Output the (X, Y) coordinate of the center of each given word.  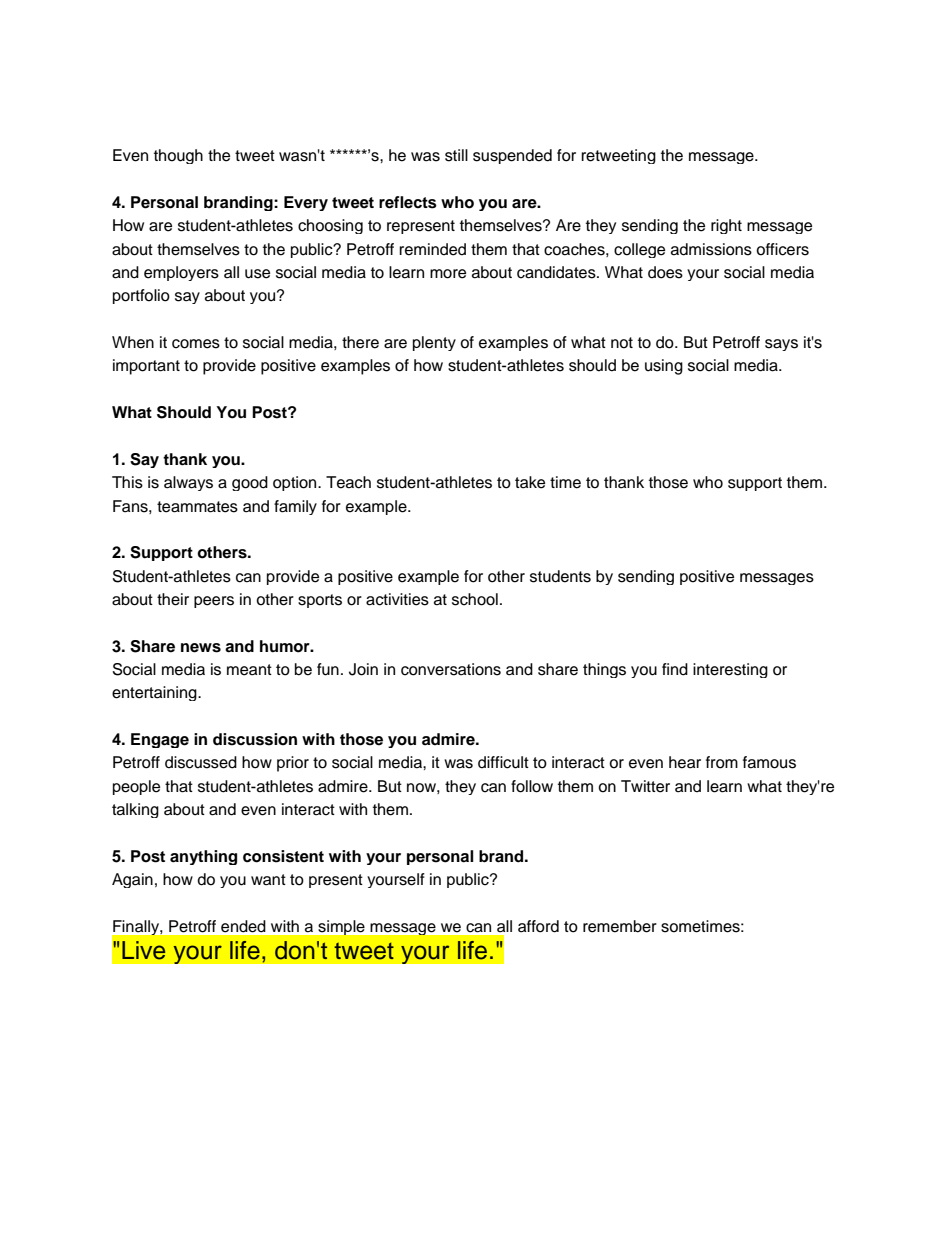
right (726, 226)
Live (143, 950)
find (675, 669)
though (178, 156)
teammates (197, 507)
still (456, 155)
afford (538, 926)
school (475, 599)
